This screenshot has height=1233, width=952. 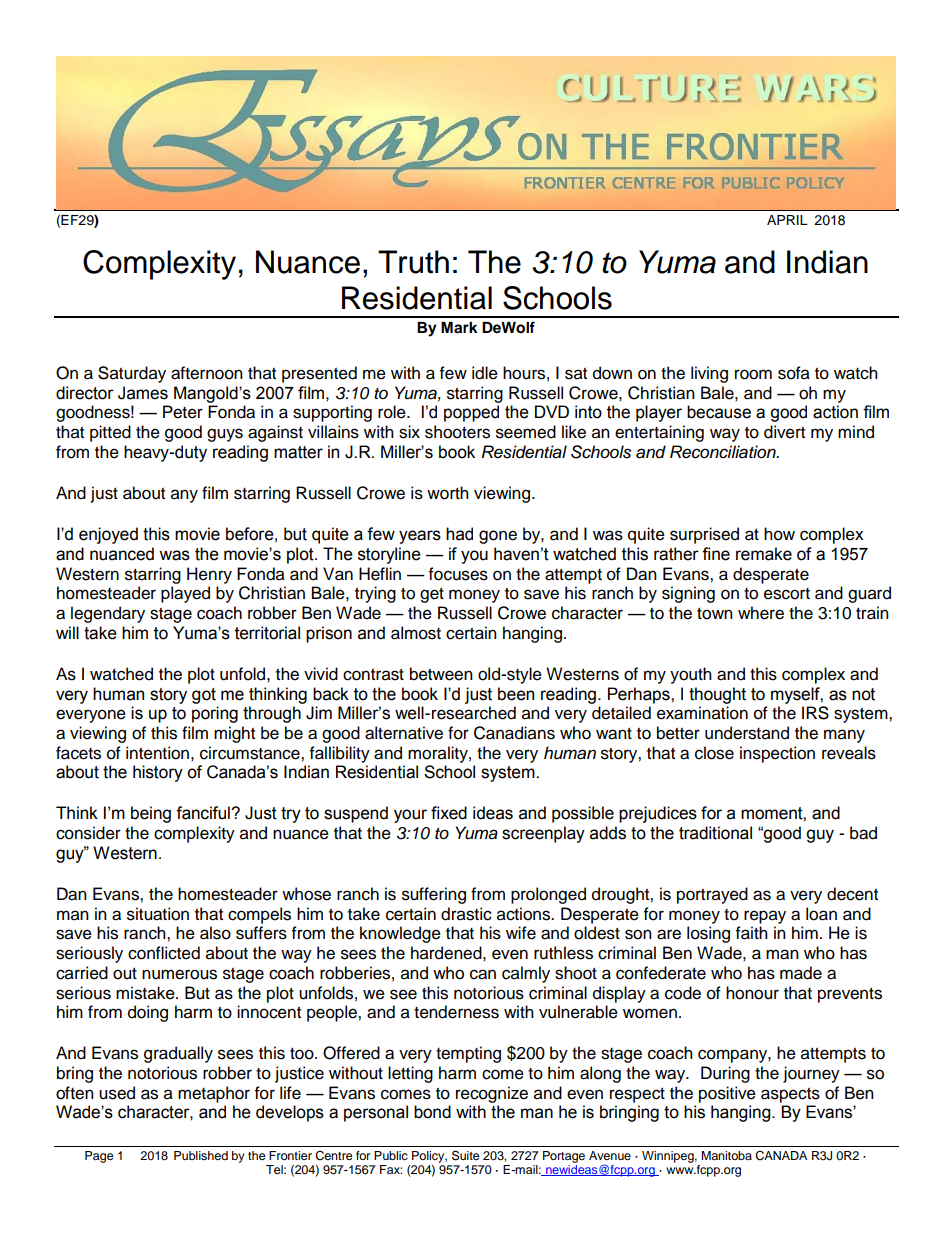 I want to click on popped, so click(x=471, y=413).
